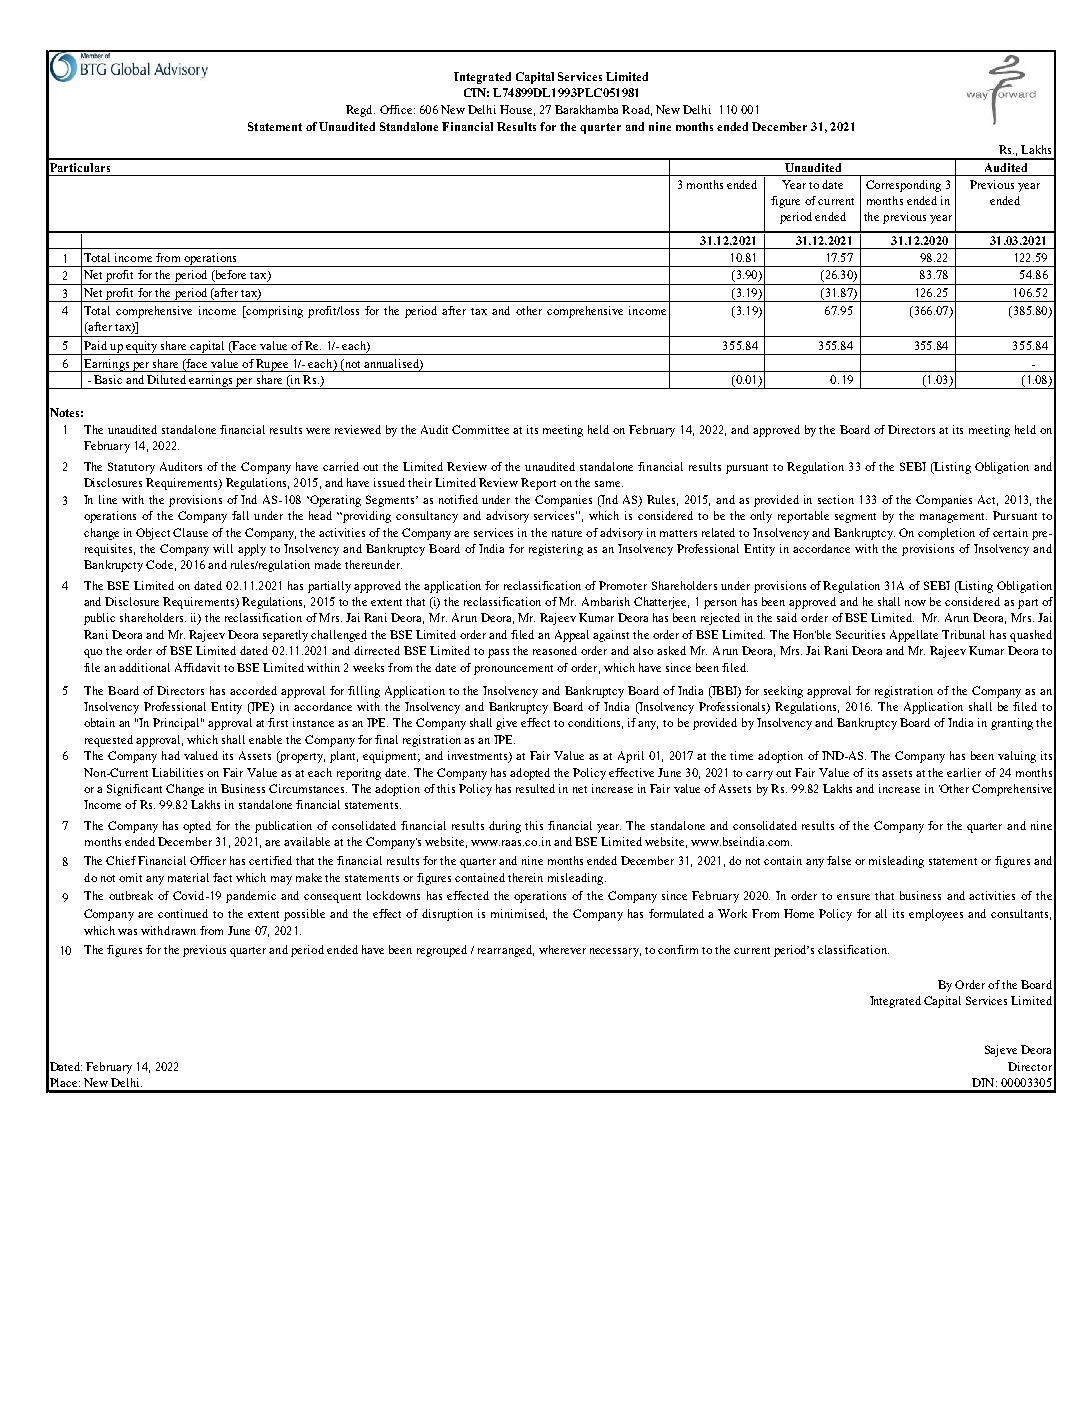  What do you see at coordinates (519, 914) in the screenshot?
I see `minimised` at bounding box center [519, 914].
